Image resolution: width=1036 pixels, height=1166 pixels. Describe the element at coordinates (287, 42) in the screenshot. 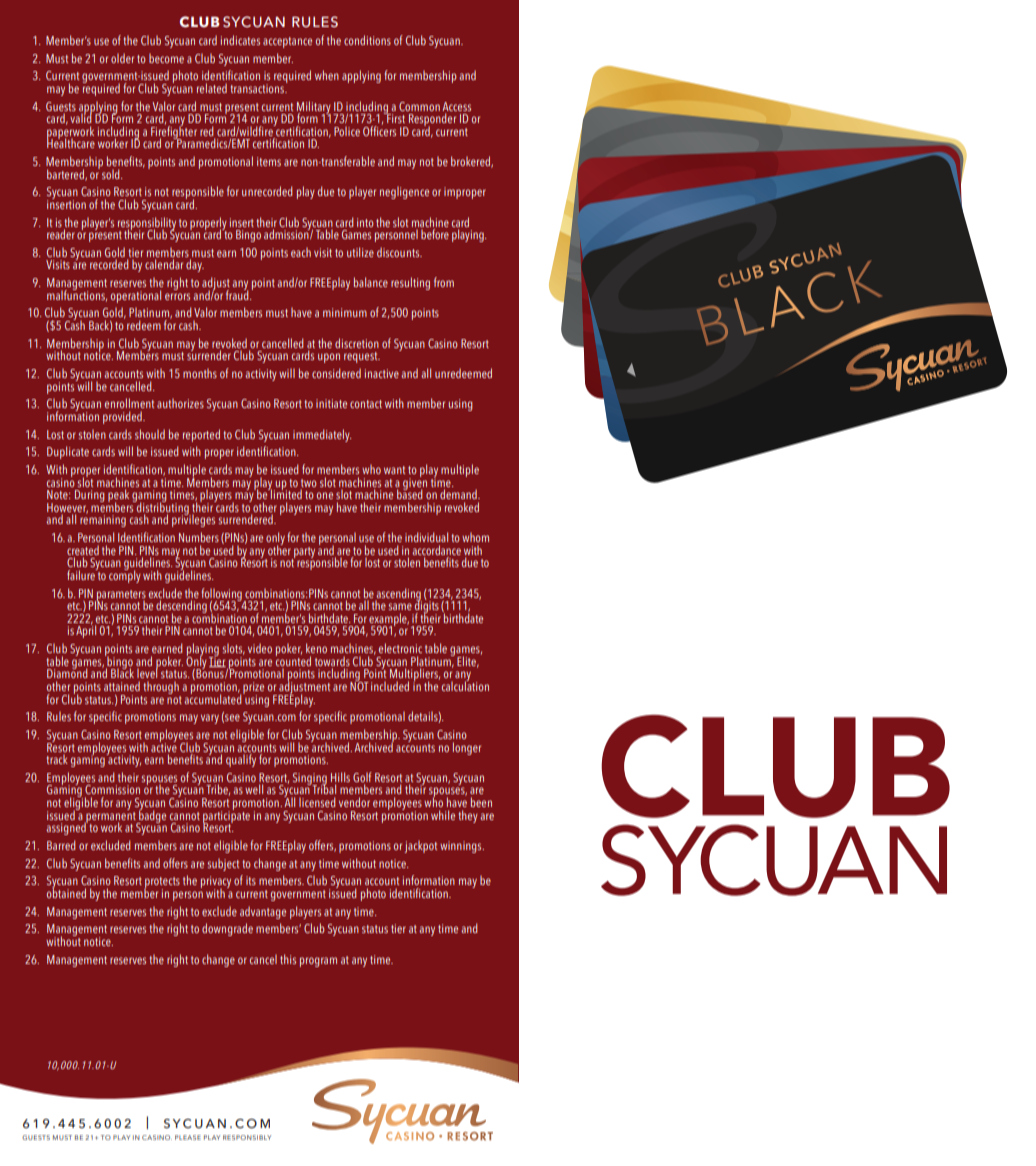

I see `acceptance` at that location.
